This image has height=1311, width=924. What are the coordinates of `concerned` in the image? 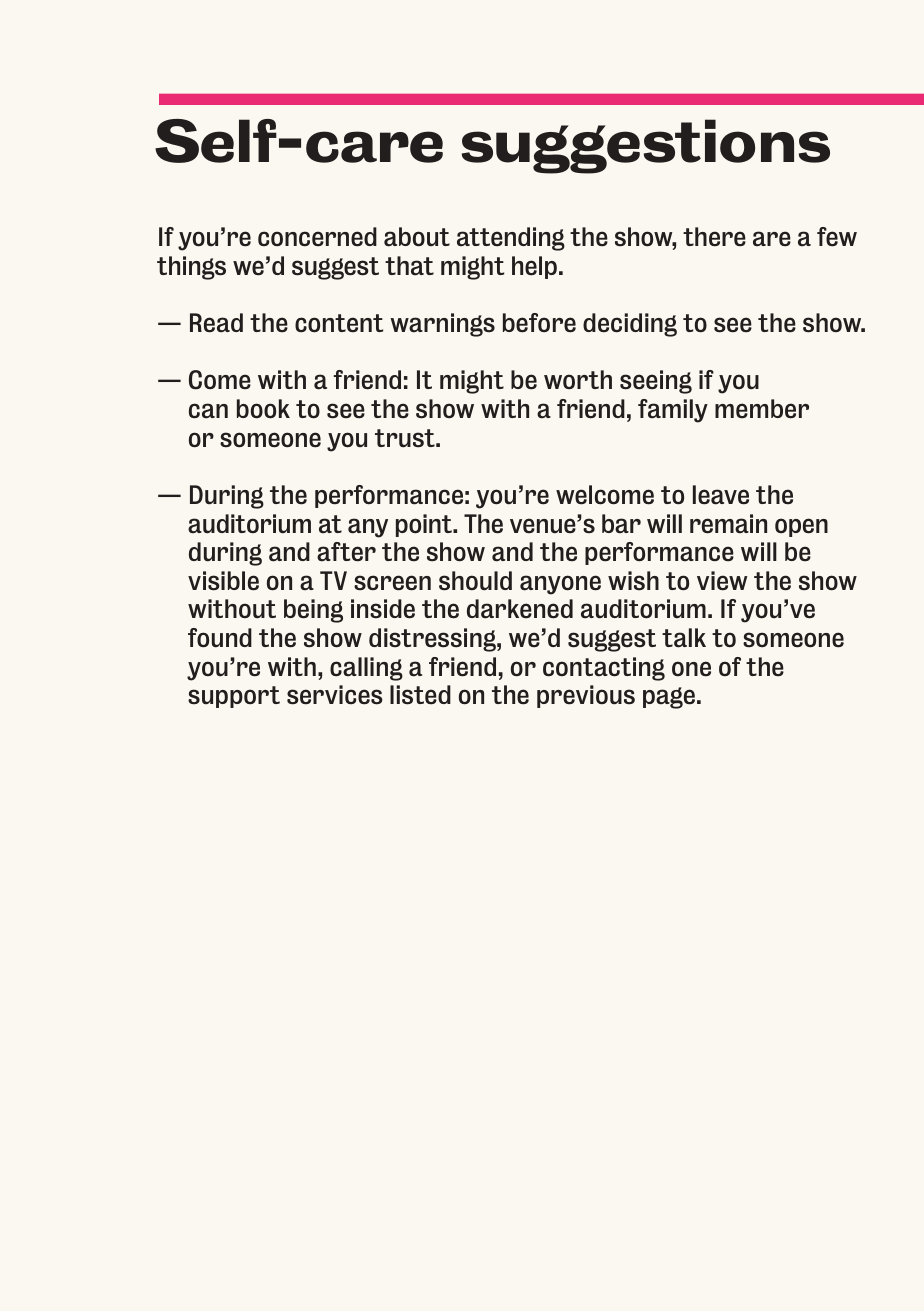 It's located at (317, 237).
